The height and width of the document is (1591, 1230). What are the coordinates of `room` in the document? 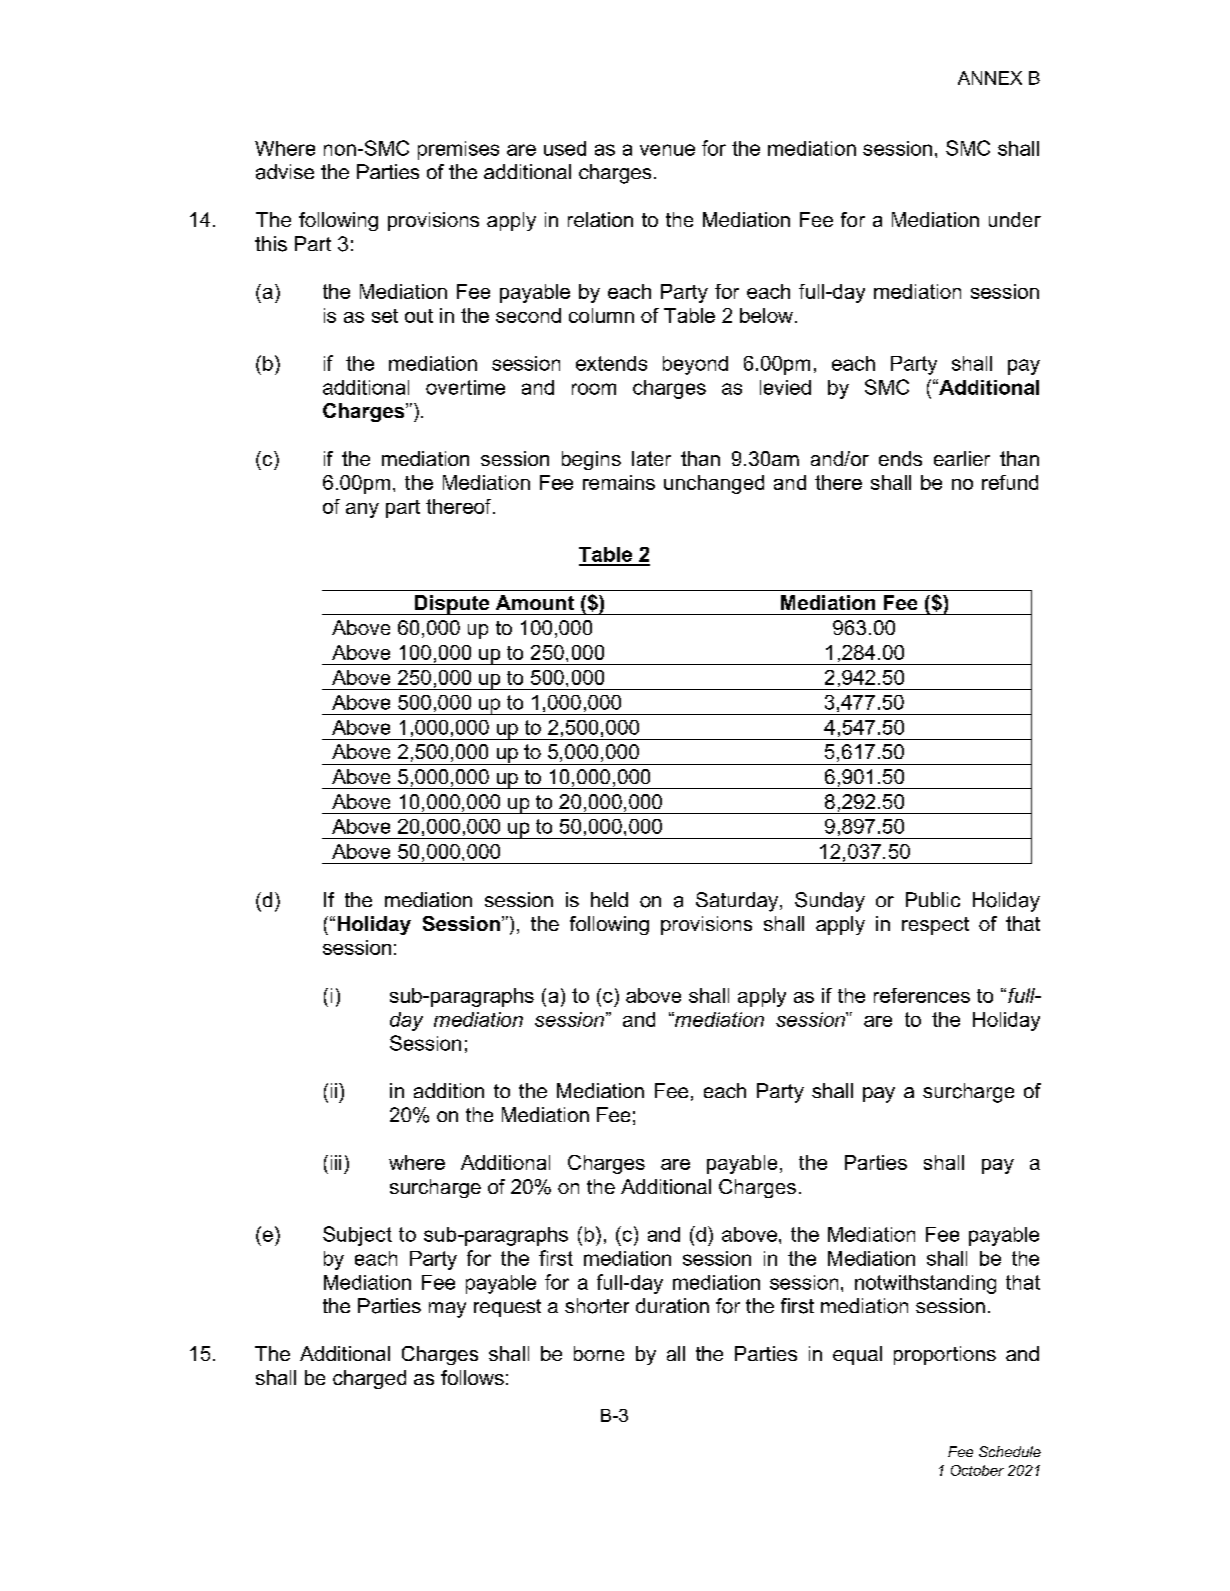 It's located at (594, 389).
